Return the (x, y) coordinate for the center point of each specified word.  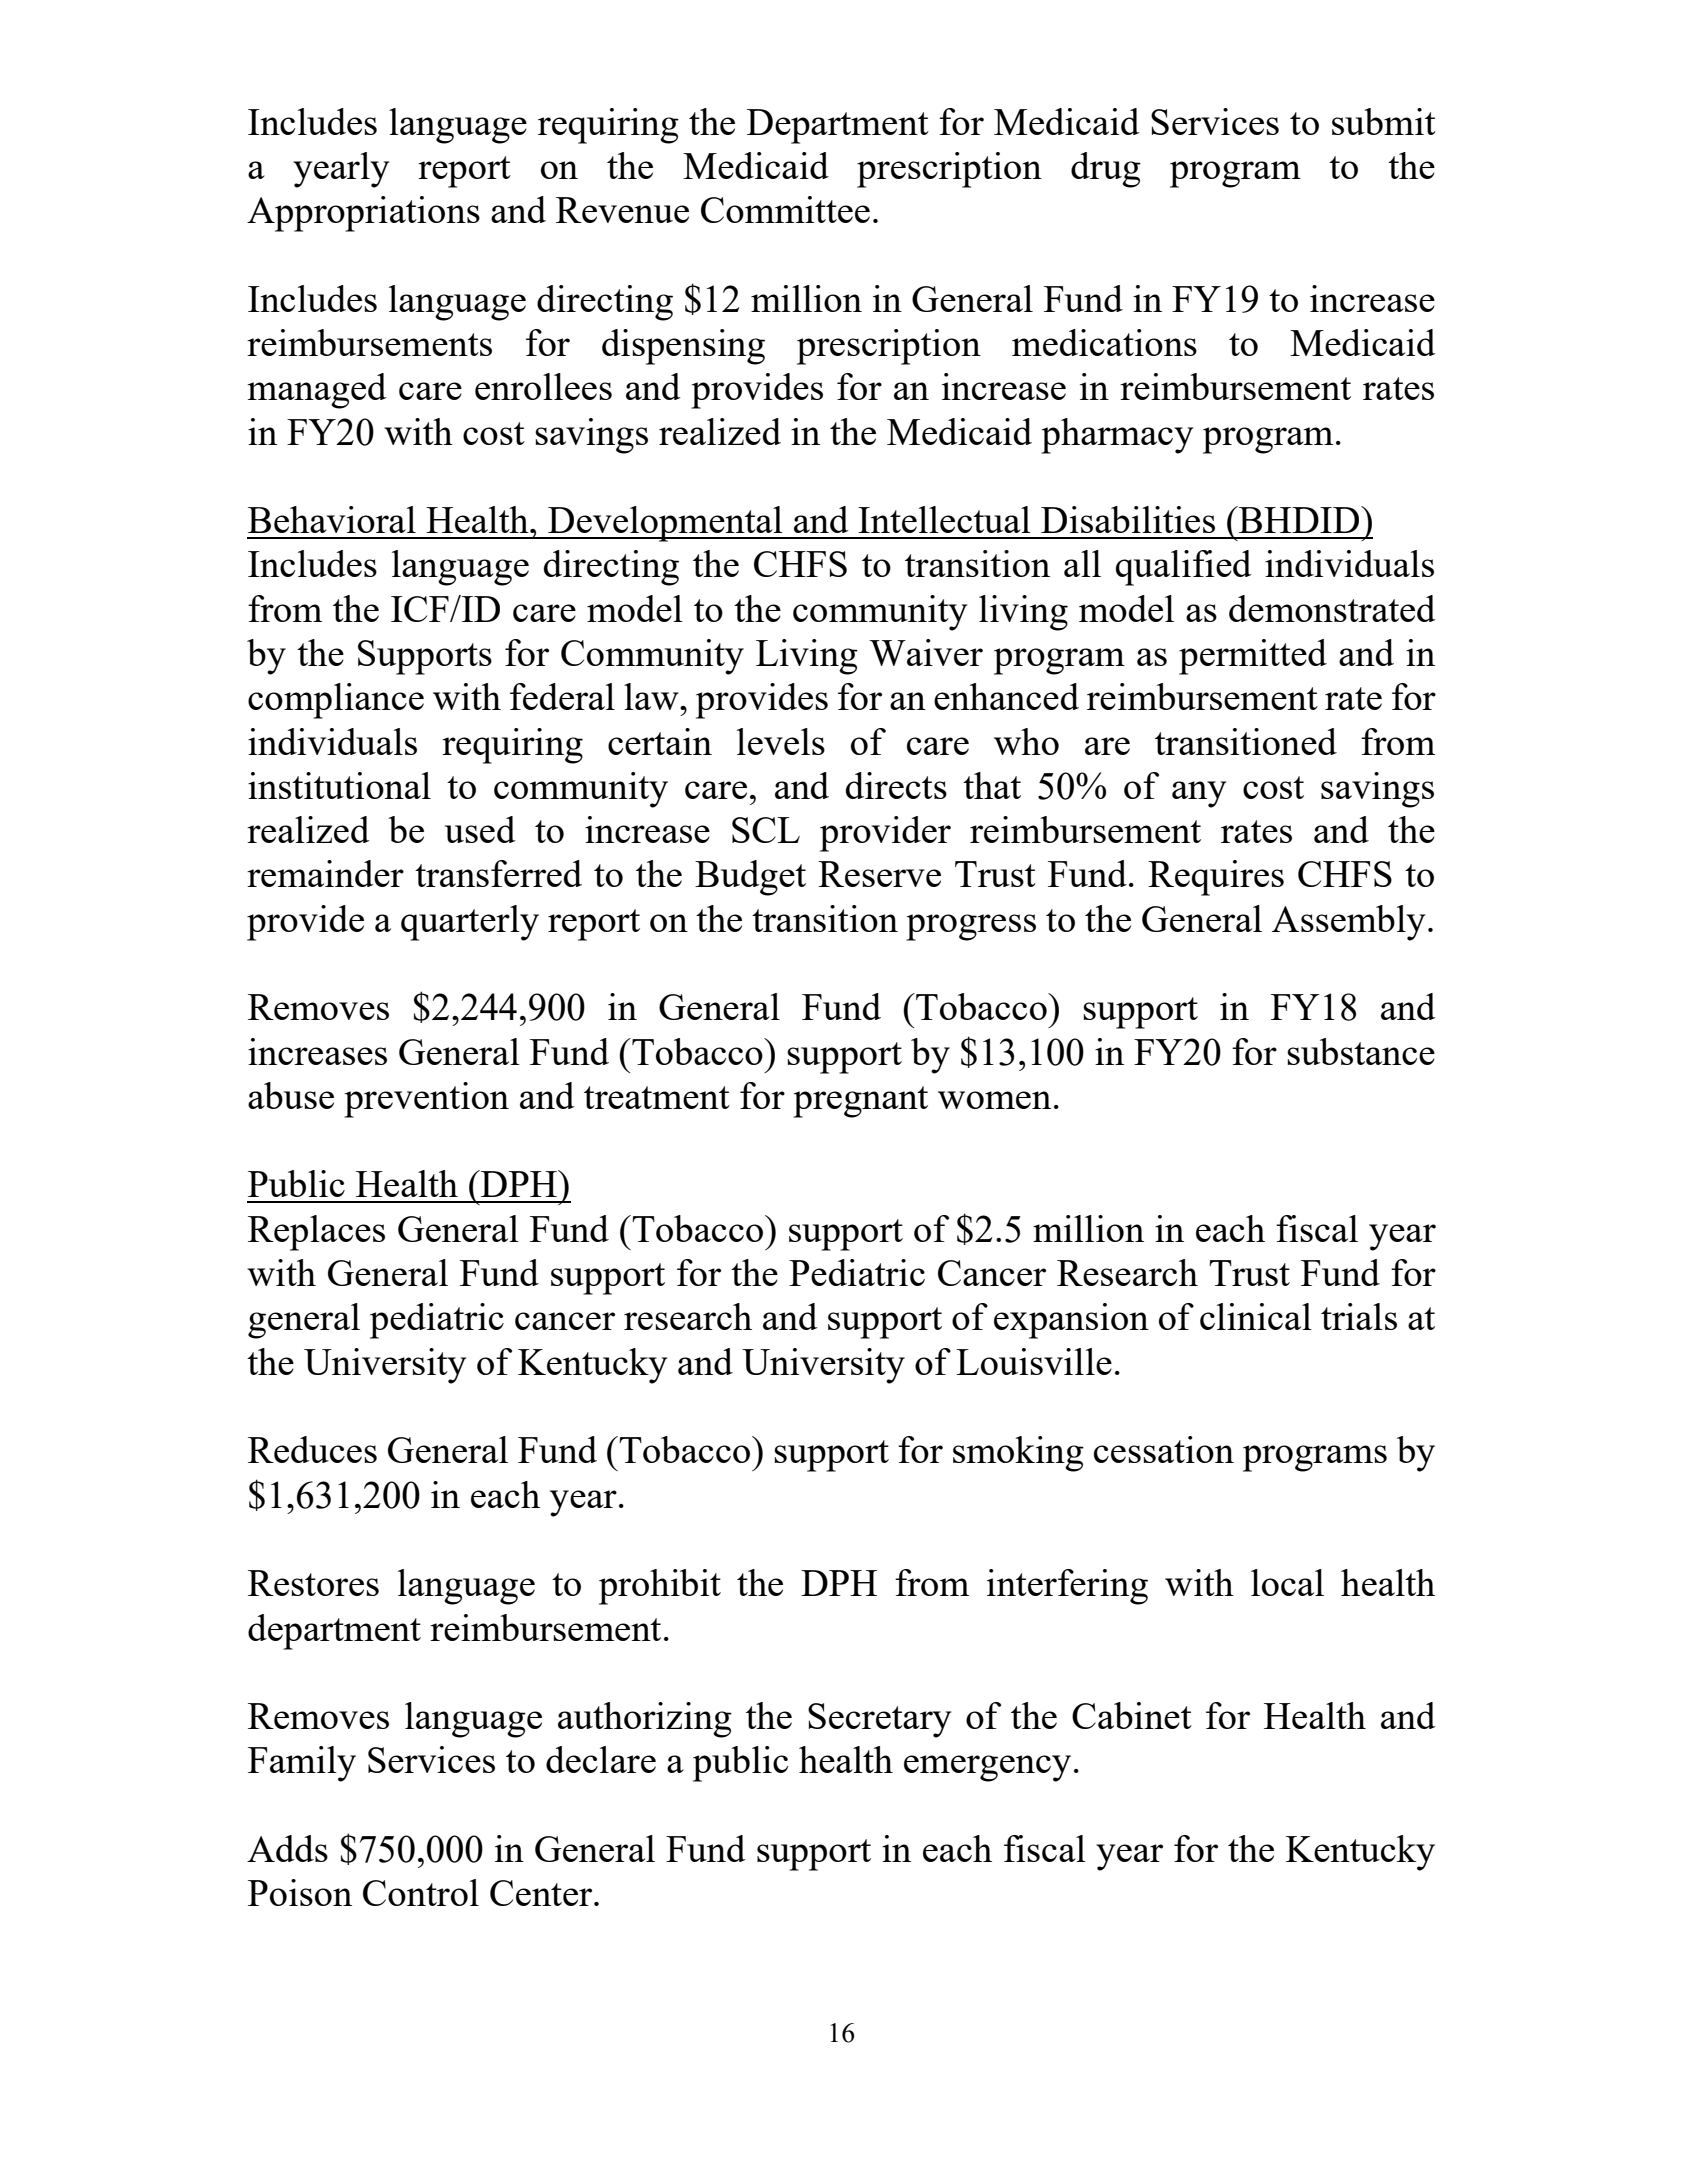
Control (421, 1892)
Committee (785, 209)
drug (1106, 170)
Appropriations (363, 214)
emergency (987, 1768)
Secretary (879, 1720)
